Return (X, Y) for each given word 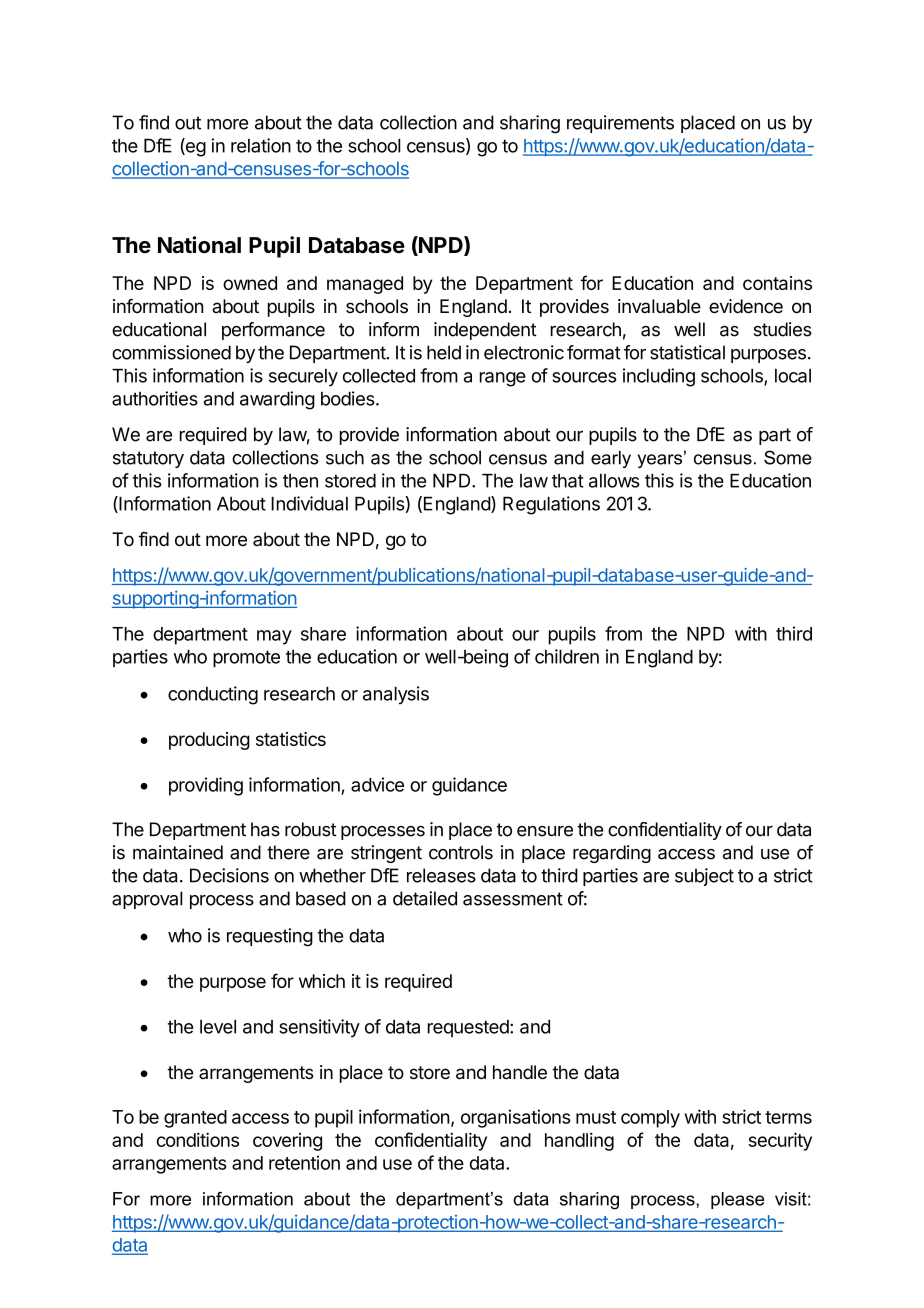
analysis (396, 695)
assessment (513, 899)
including (659, 377)
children (567, 656)
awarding (277, 400)
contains (777, 283)
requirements (620, 124)
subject (704, 877)
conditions (198, 1139)
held (444, 352)
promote (246, 658)
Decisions (229, 875)
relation (261, 145)
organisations (516, 1118)
